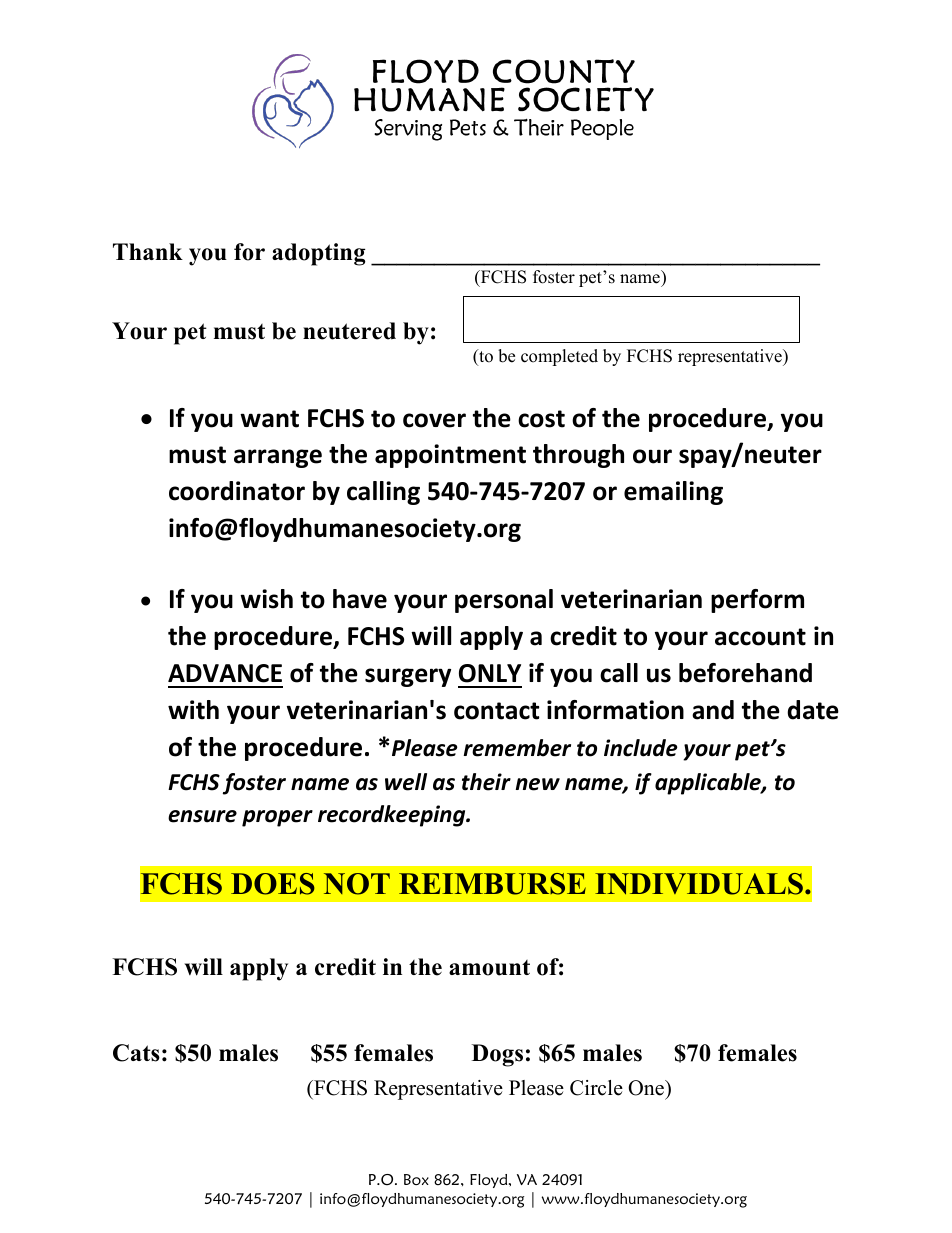  What do you see at coordinates (148, 251) in the page?
I see `Thank` at bounding box center [148, 251].
